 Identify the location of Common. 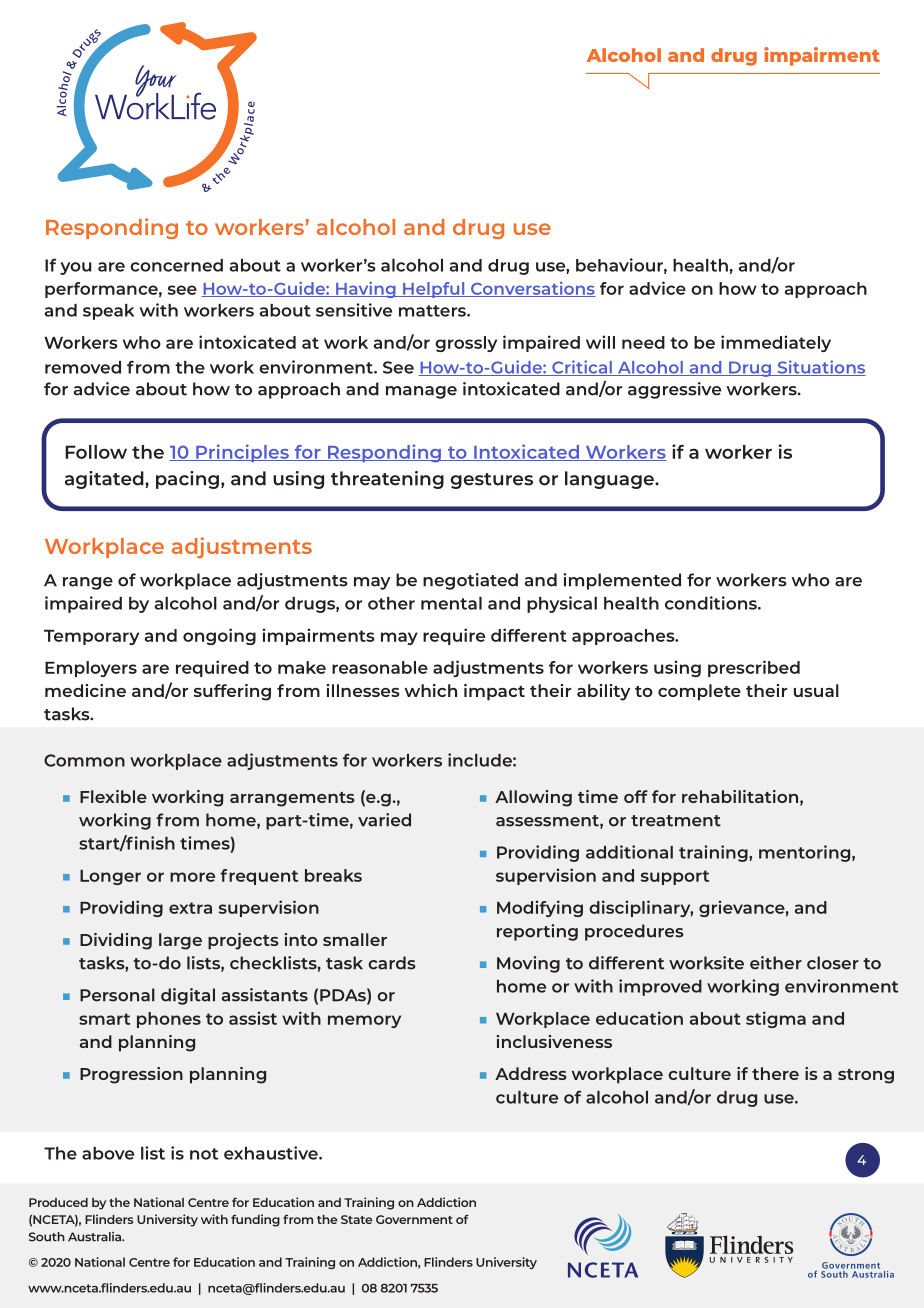
(84, 760).
